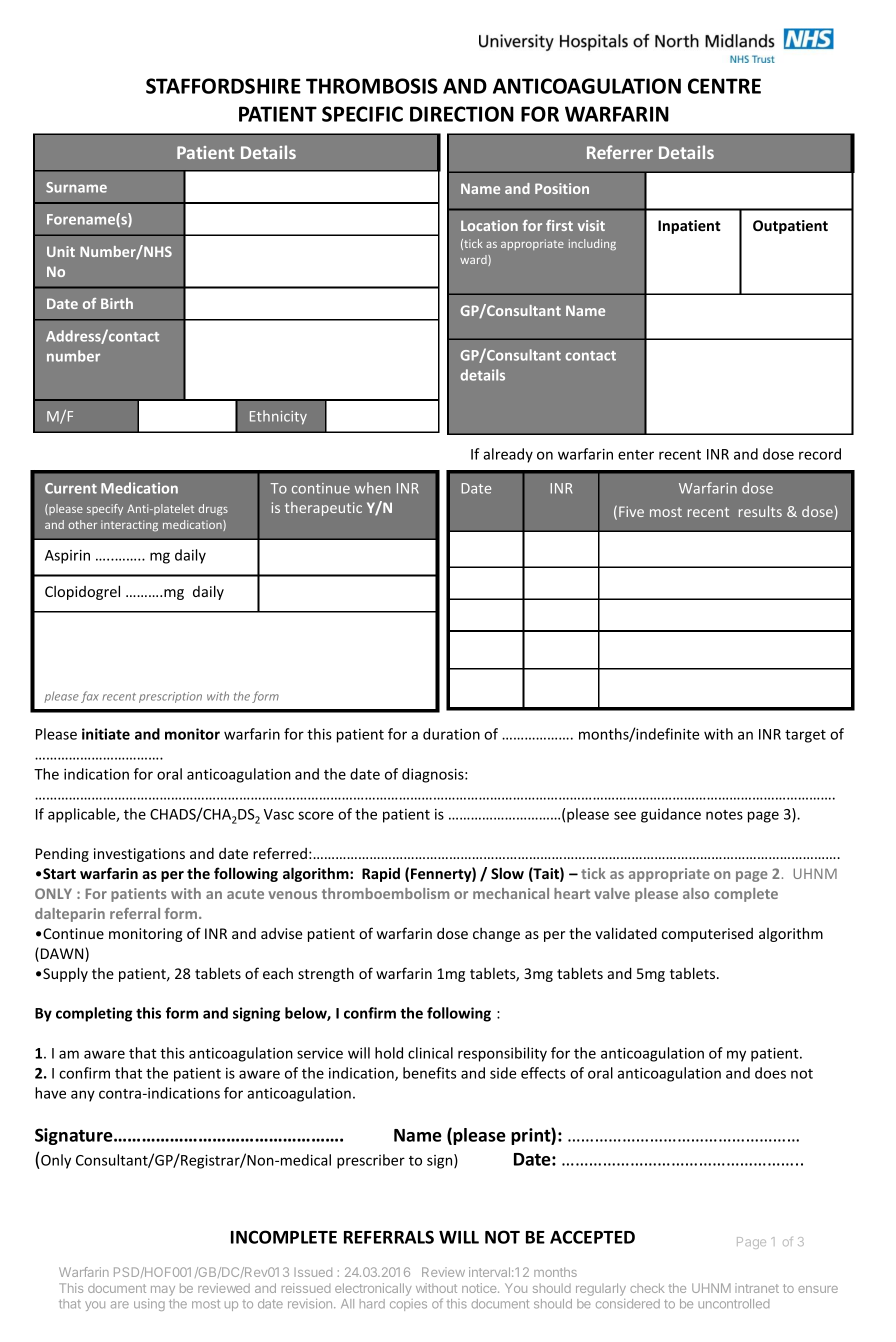 The height and width of the screenshot is (1342, 896). I want to click on duration, so click(451, 734).
